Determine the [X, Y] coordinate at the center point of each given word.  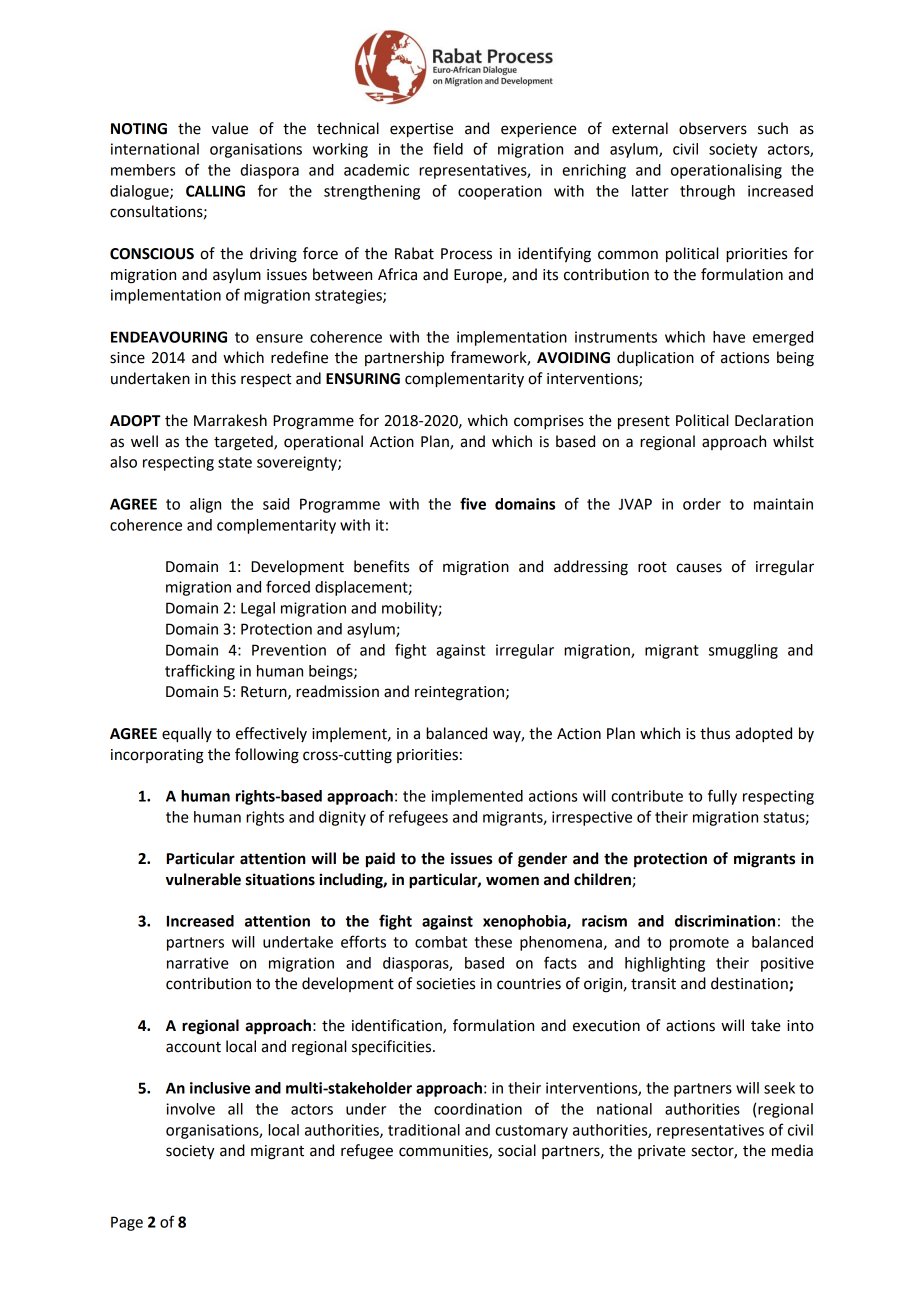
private [662, 1152]
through [707, 192]
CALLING [215, 191]
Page [127, 1223]
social [517, 1150]
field [448, 148]
